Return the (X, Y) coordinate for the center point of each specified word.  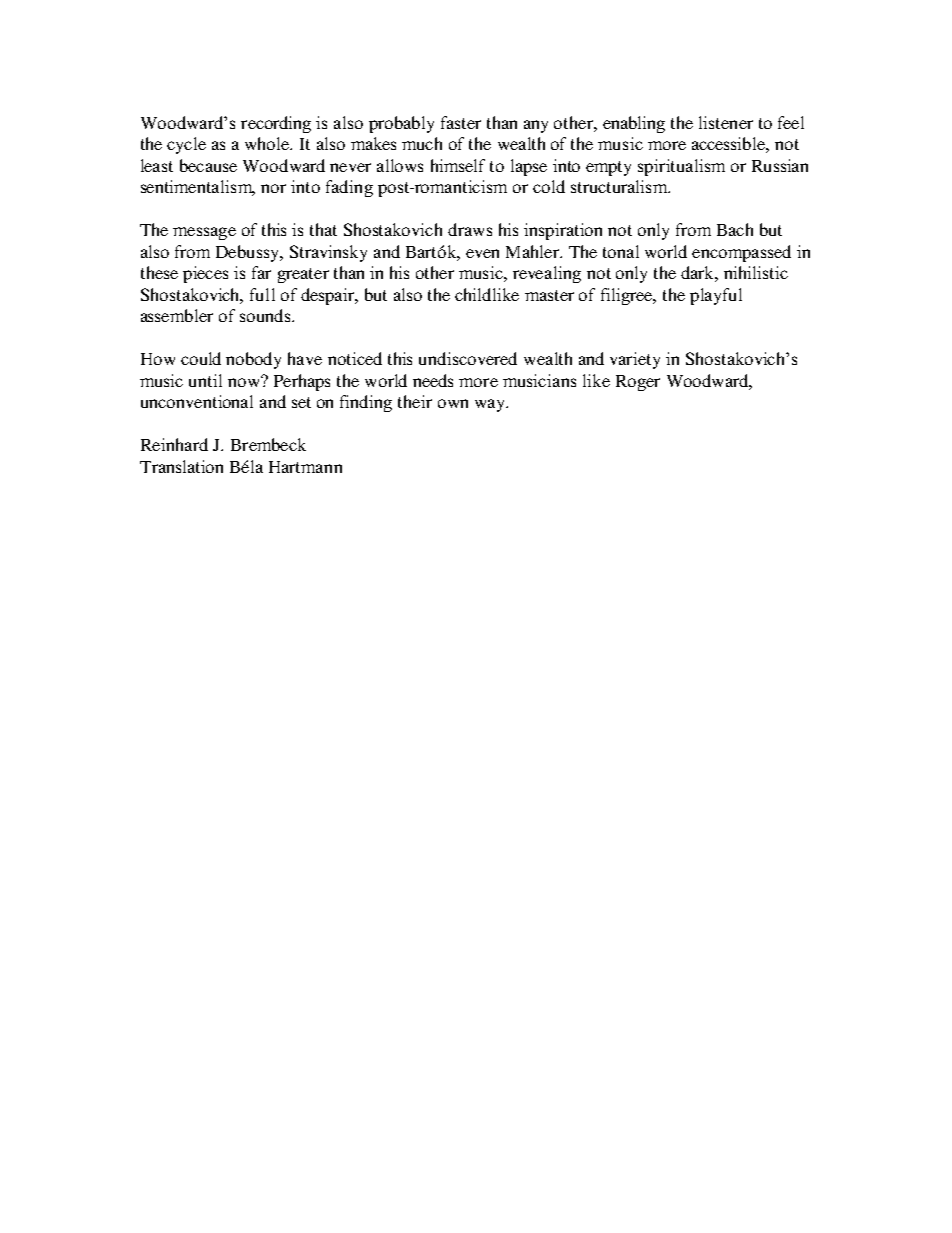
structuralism (620, 186)
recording (276, 124)
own (453, 403)
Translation (181, 466)
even (482, 253)
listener (726, 122)
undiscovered (468, 358)
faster (461, 122)
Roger (638, 383)
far (261, 272)
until (205, 380)
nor (273, 188)
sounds (266, 315)
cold (549, 186)
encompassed (741, 253)
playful (716, 296)
